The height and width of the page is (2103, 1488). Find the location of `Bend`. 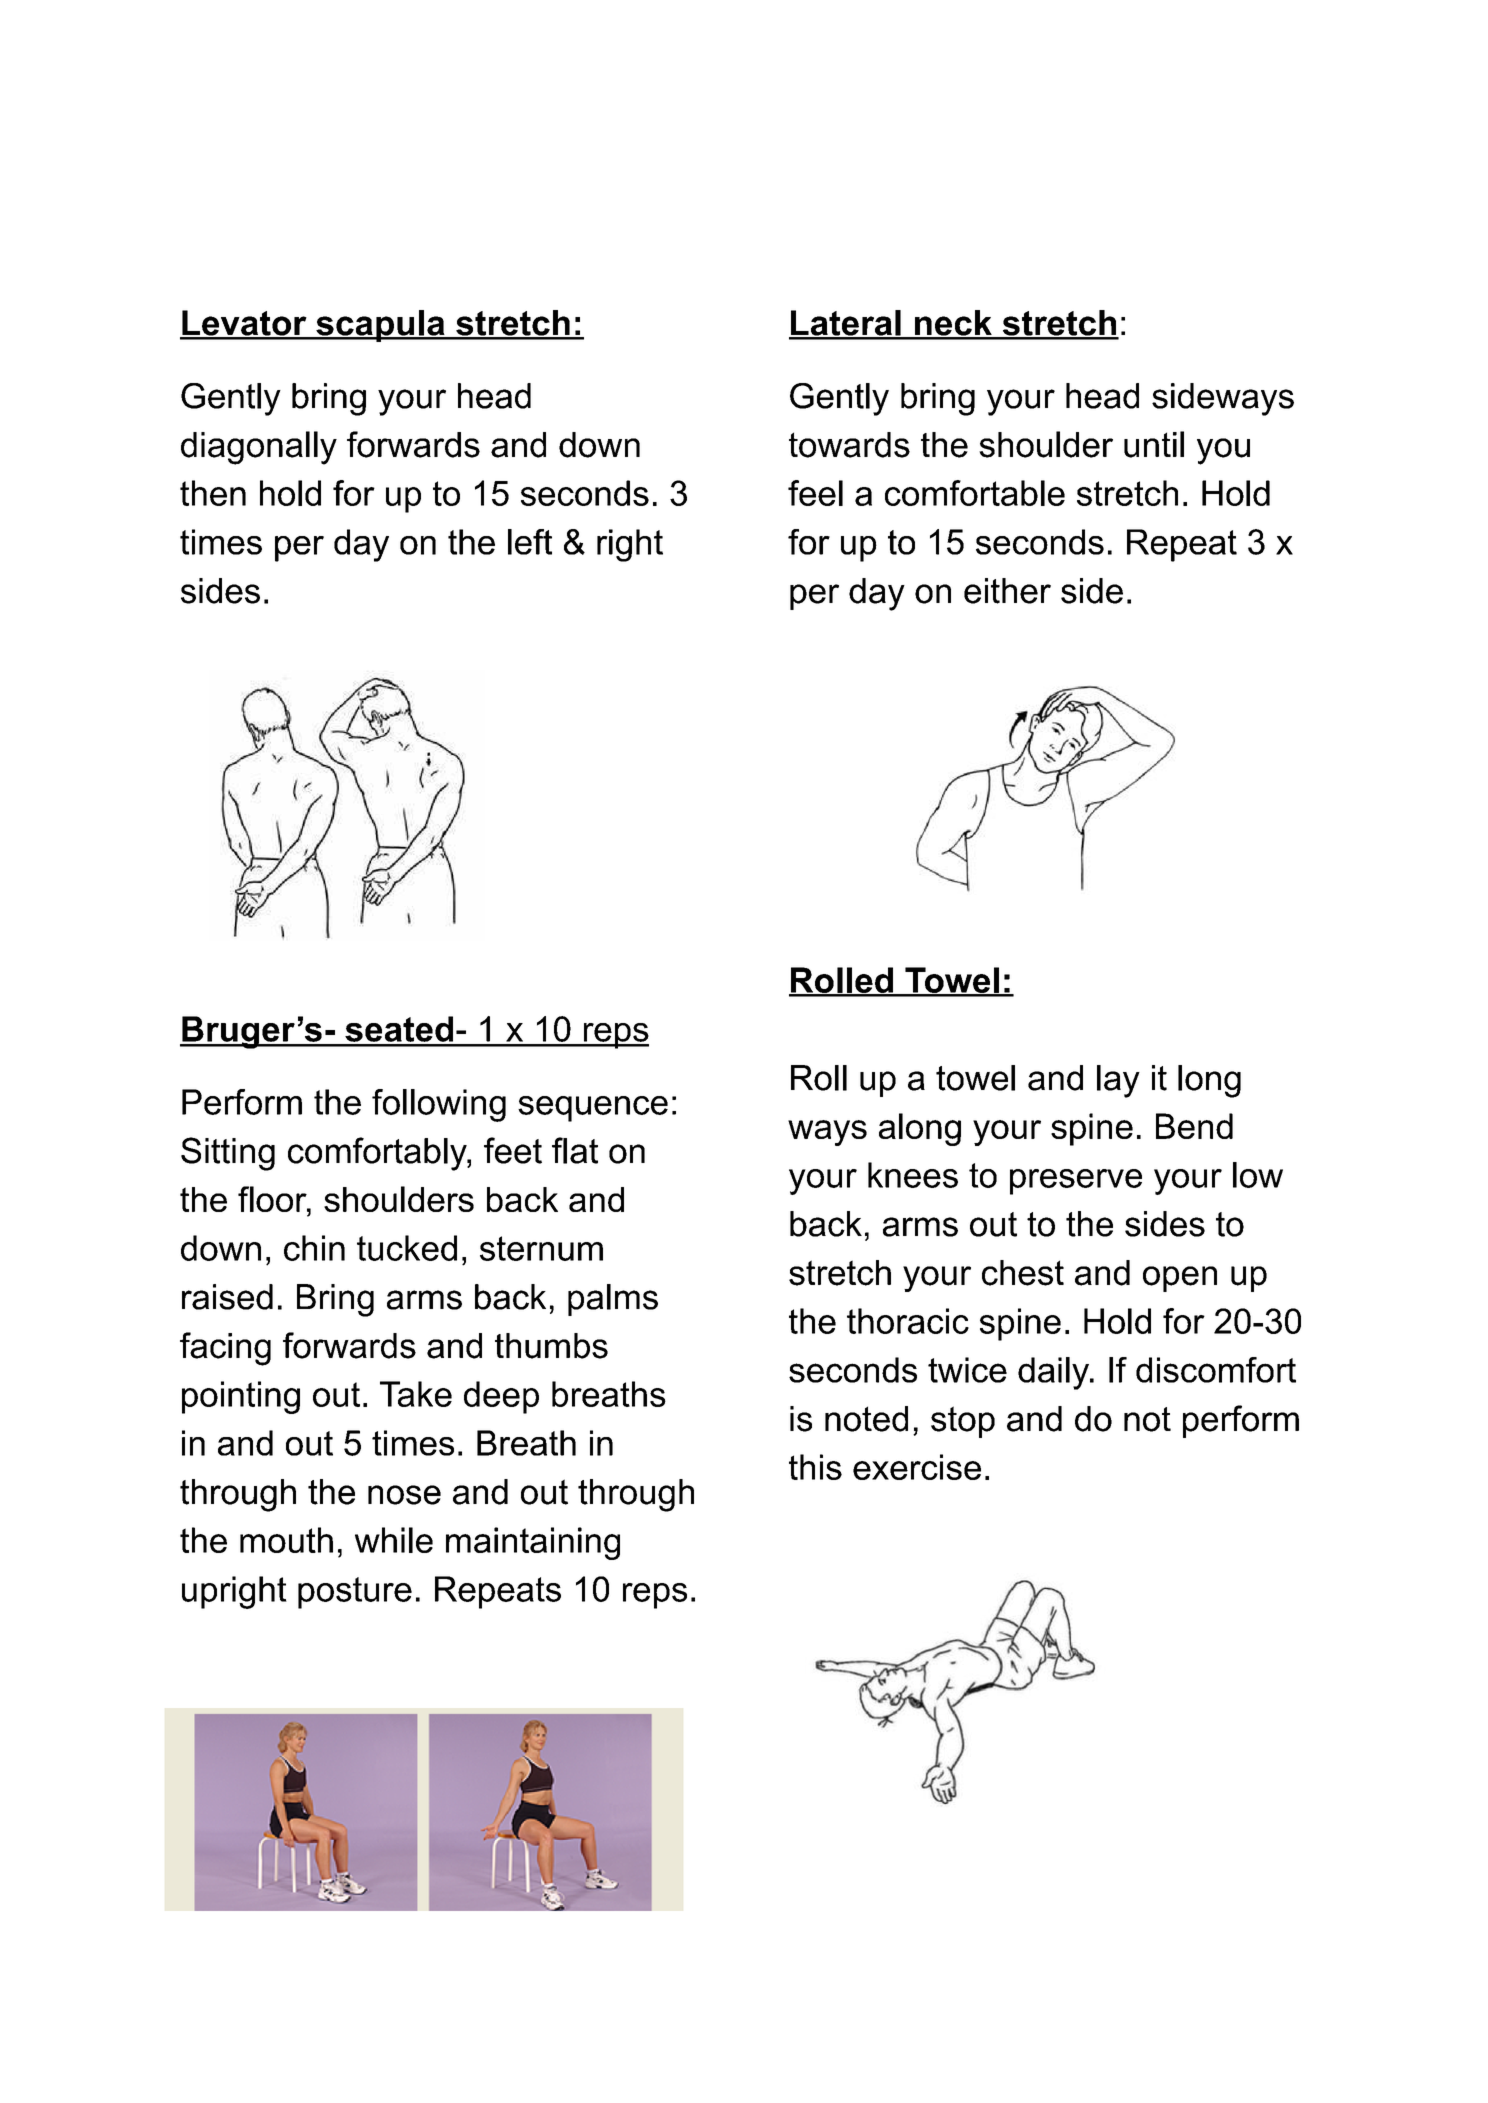

Bend is located at coordinates (1194, 1126).
